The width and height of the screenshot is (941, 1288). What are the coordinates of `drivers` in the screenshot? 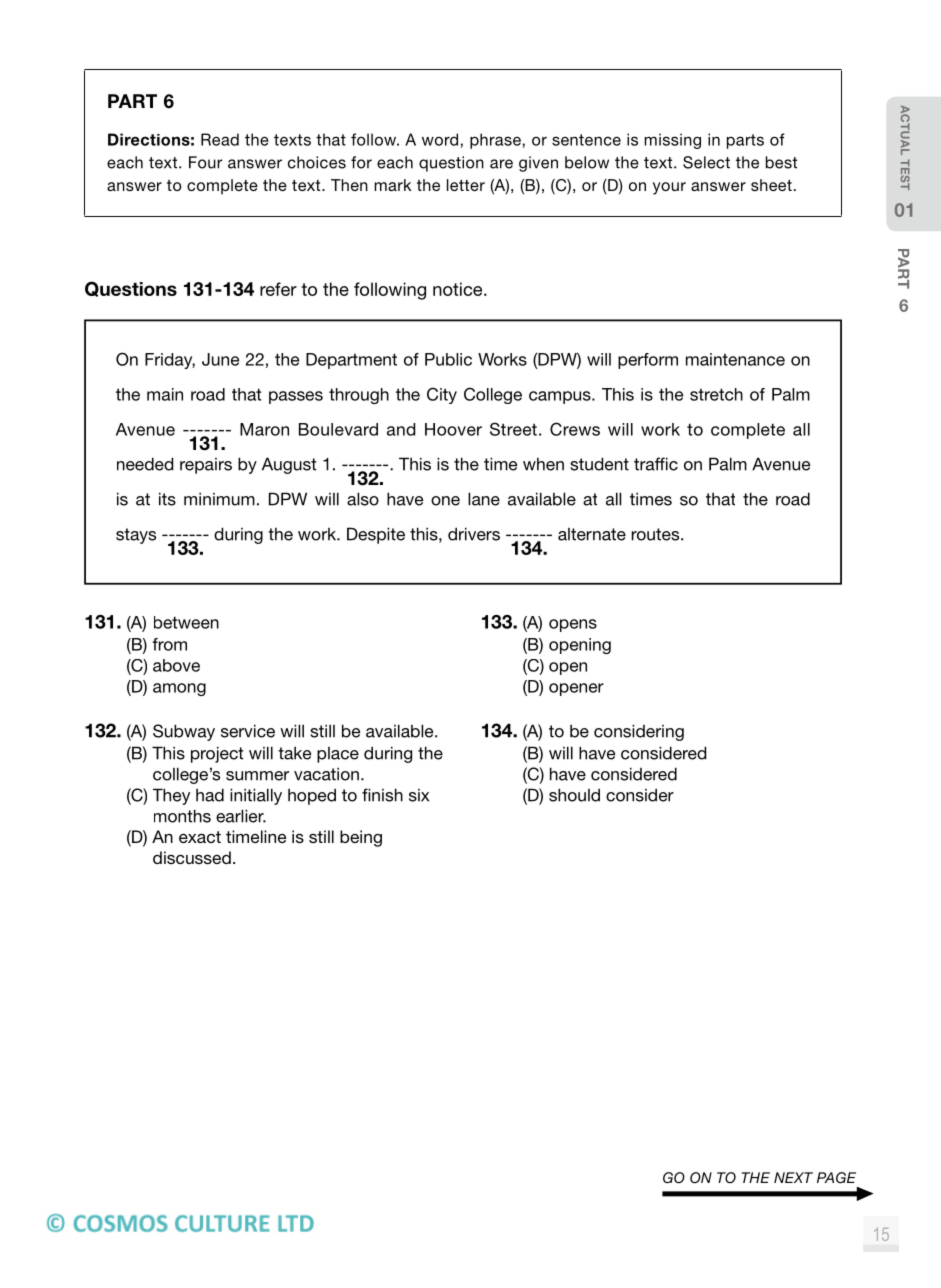 It's located at (474, 534).
